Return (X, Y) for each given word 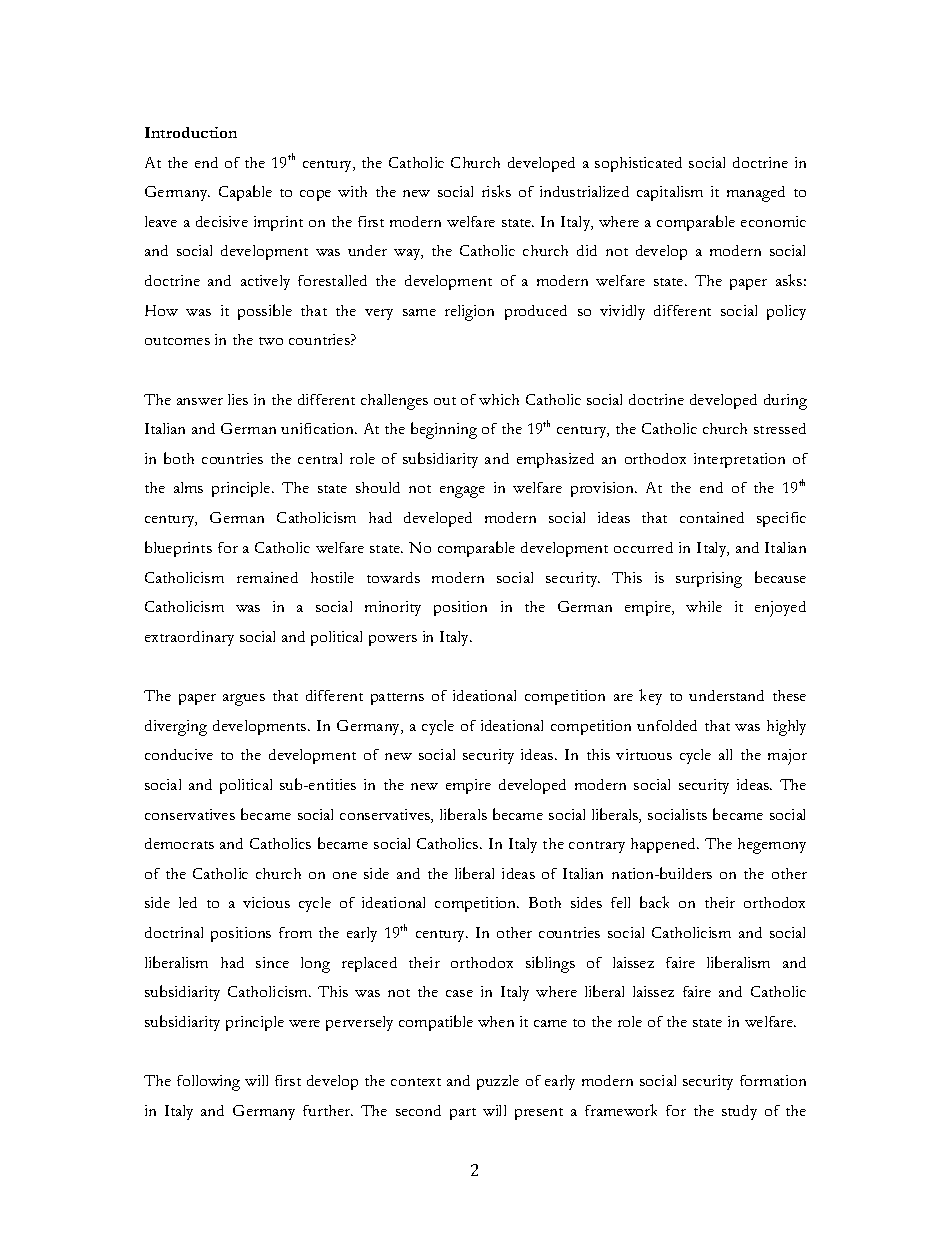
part (463, 1114)
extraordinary (189, 638)
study (739, 1112)
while (704, 606)
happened (665, 845)
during (785, 402)
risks (496, 191)
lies (238, 399)
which (499, 399)
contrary (597, 847)
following (208, 1083)
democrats (179, 843)
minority (393, 608)
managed (756, 194)
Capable (245, 193)
